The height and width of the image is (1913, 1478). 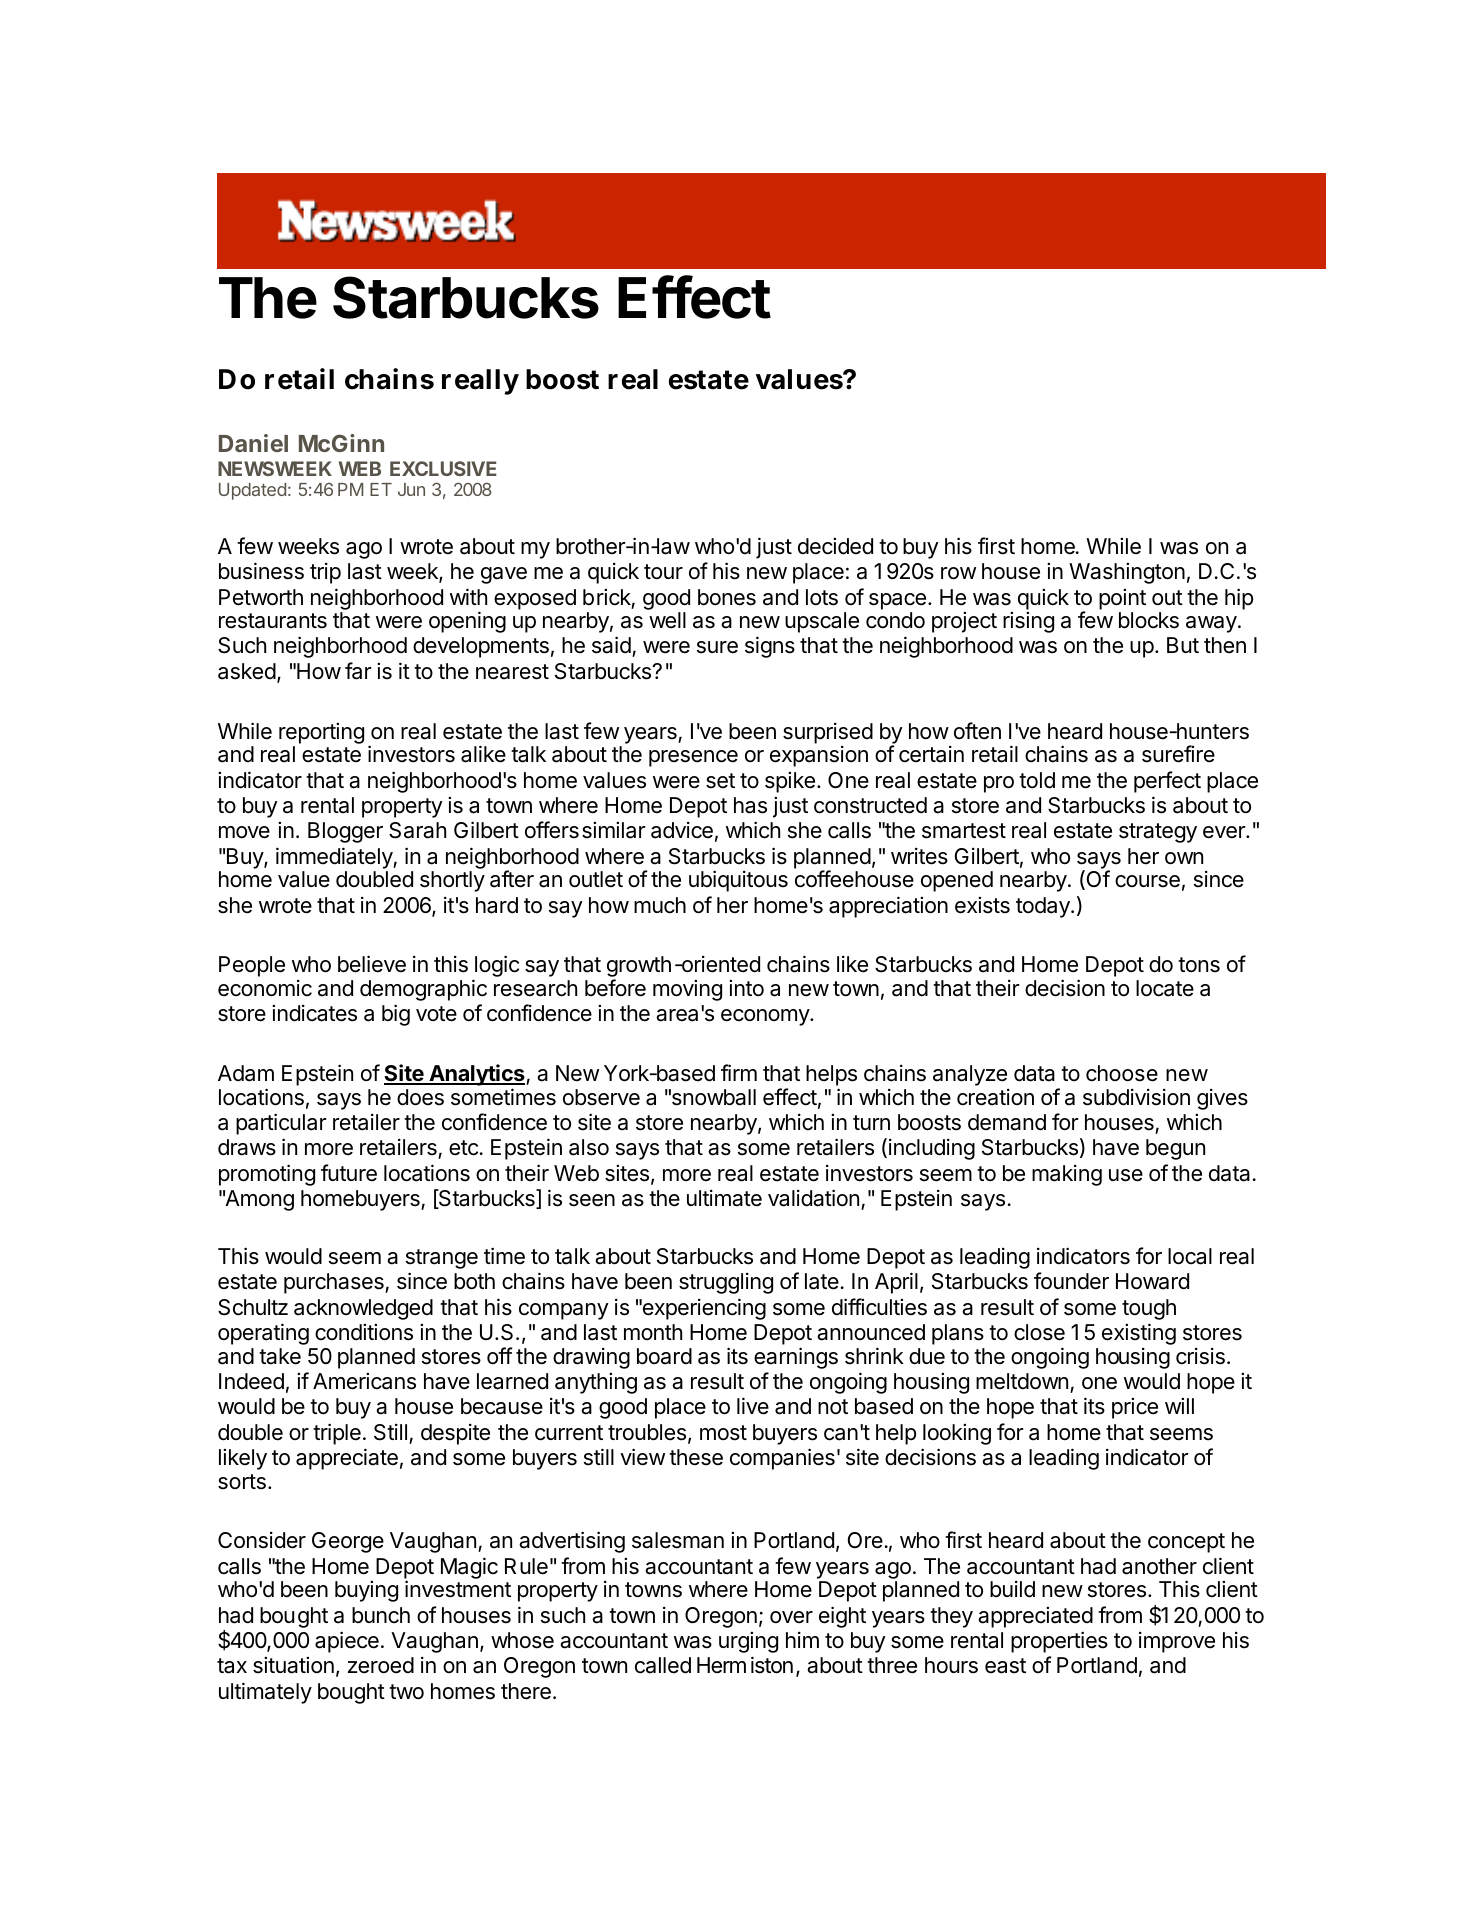 I want to click on choose, so click(x=1122, y=1073).
